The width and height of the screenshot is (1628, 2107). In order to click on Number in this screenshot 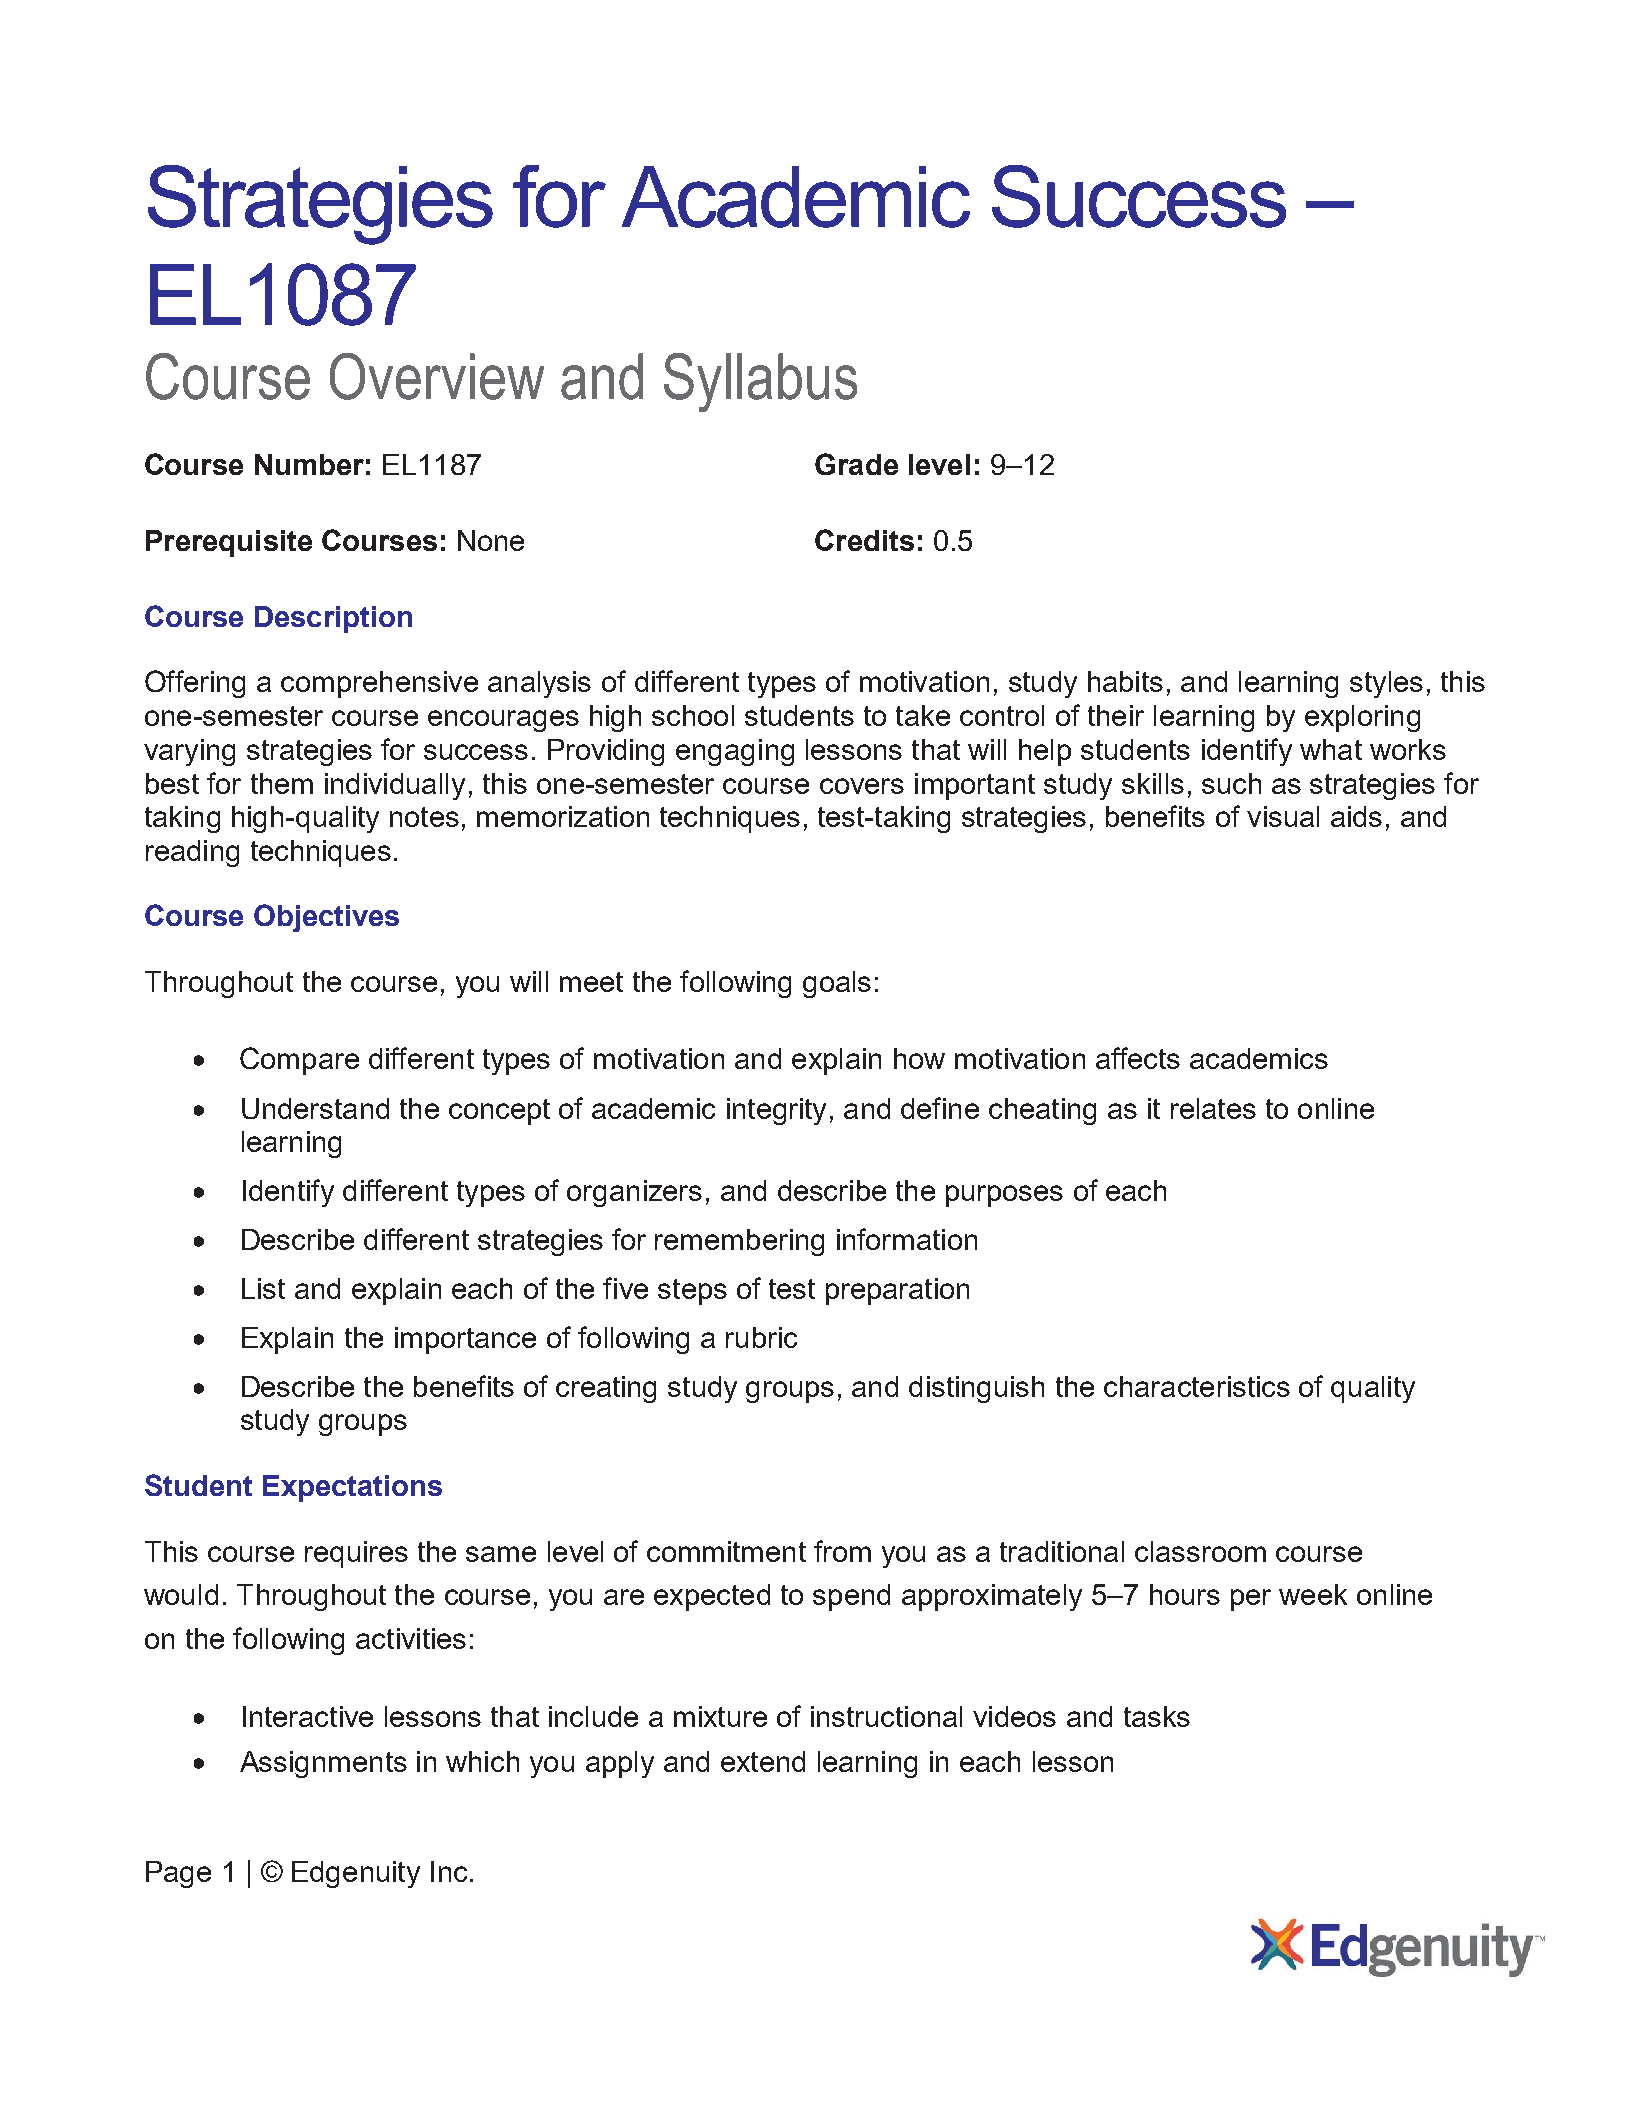, I will do `click(309, 464)`.
